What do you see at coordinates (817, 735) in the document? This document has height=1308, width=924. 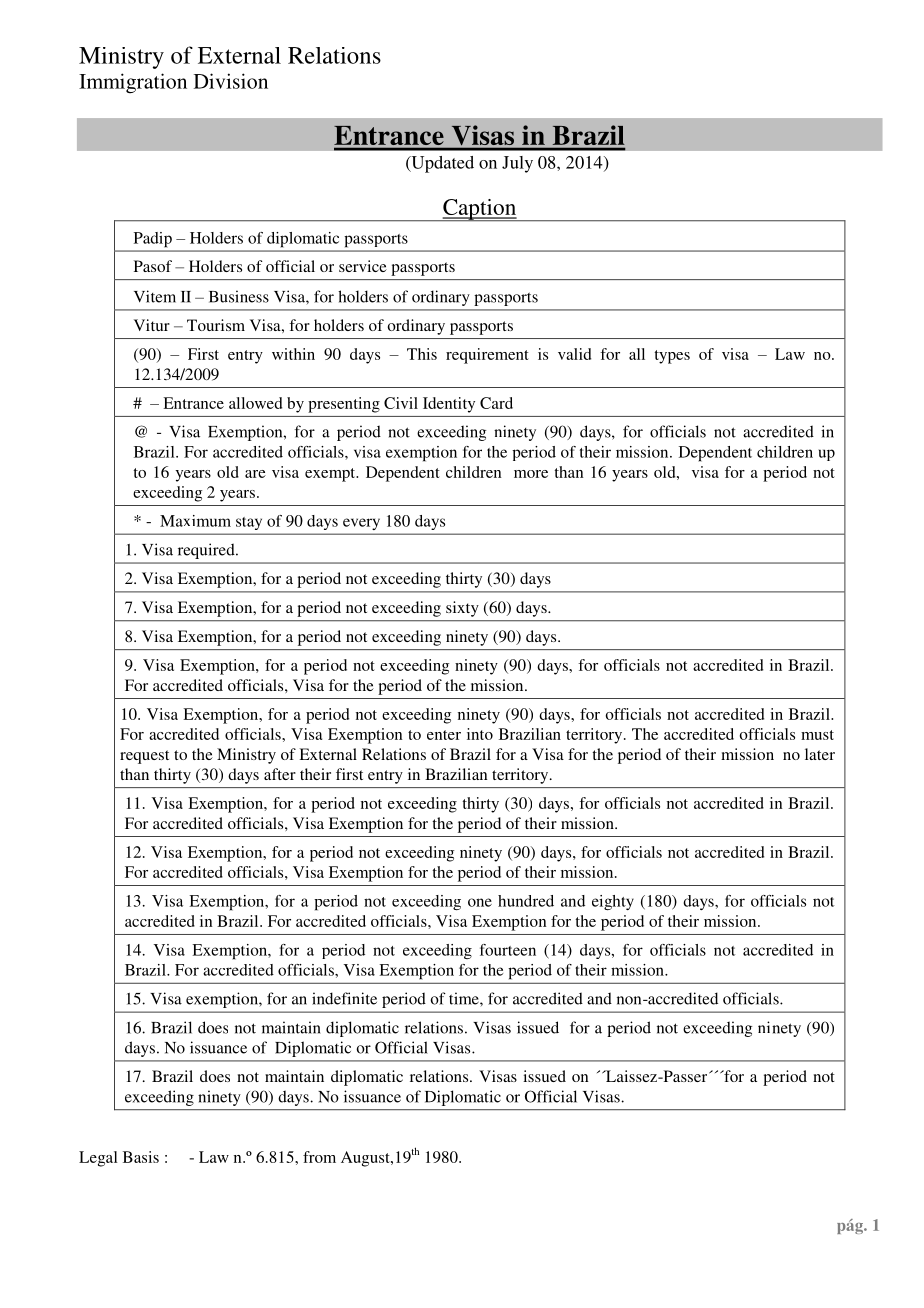 I see `must` at bounding box center [817, 735].
